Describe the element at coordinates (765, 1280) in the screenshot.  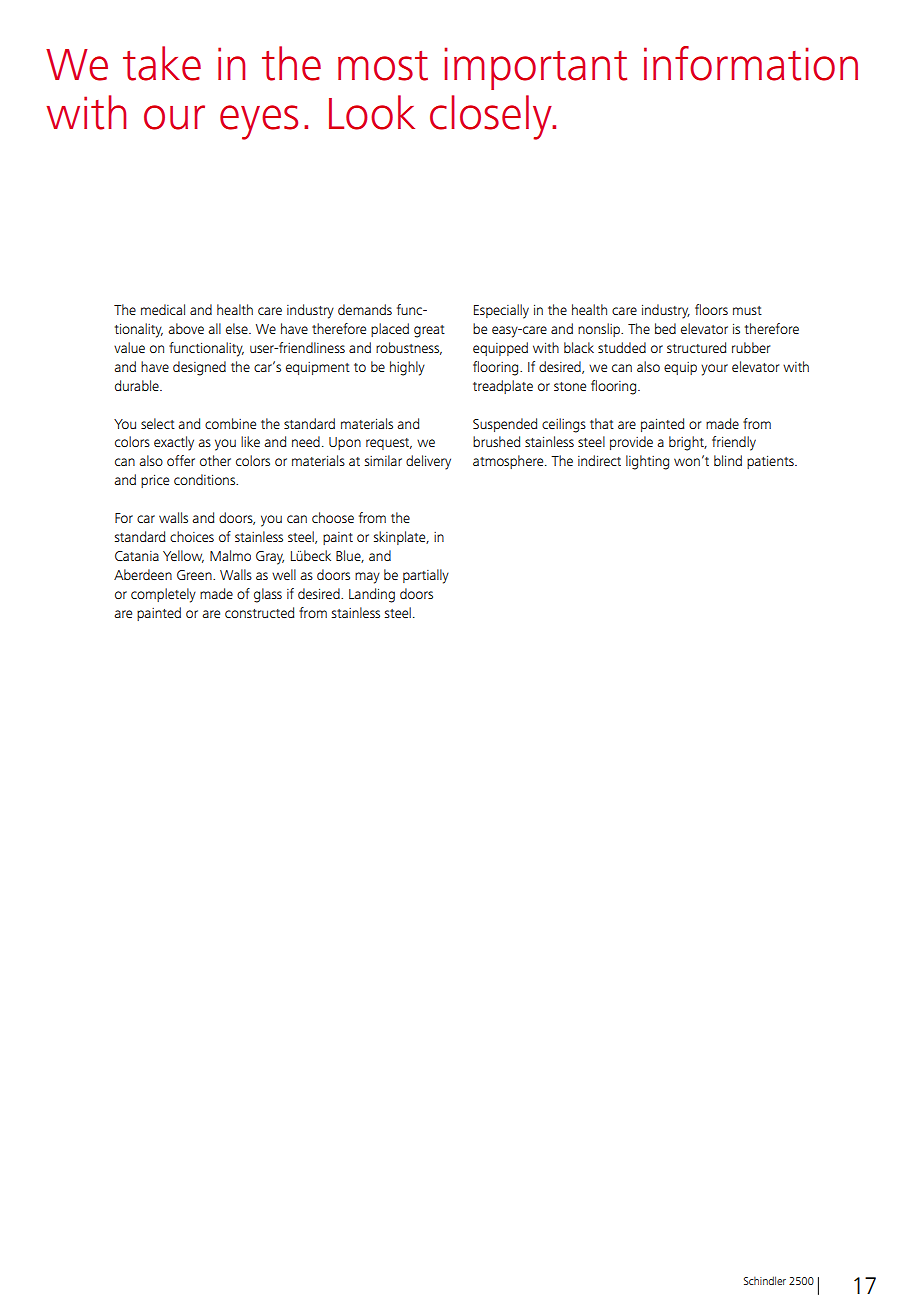
I see `Schindler` at that location.
